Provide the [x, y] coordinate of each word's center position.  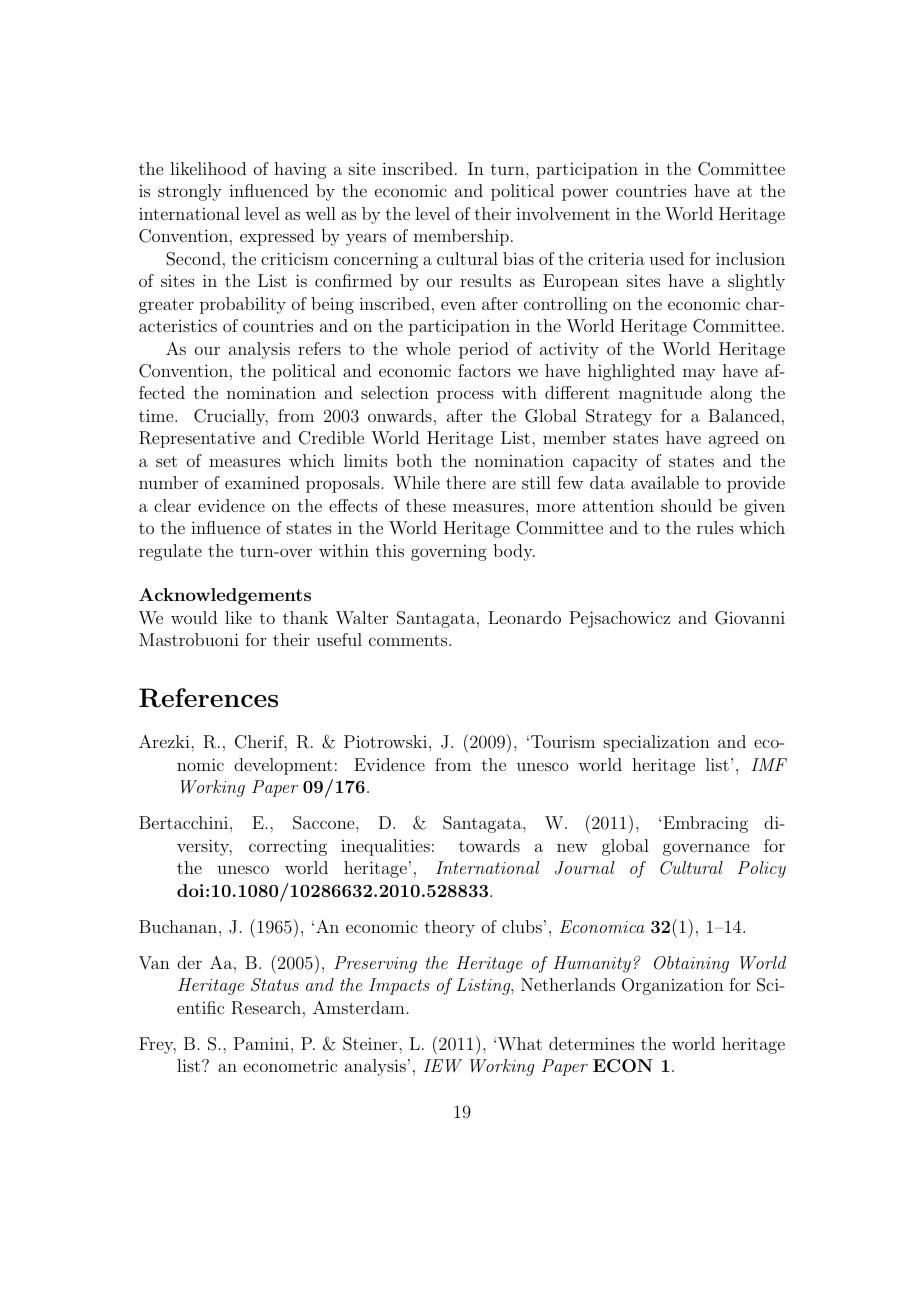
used [666, 258]
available [665, 482]
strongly [190, 192]
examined [262, 482]
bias [518, 258]
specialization [657, 743]
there [466, 482]
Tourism [563, 741]
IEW [443, 1066]
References [208, 698]
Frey [157, 1045]
